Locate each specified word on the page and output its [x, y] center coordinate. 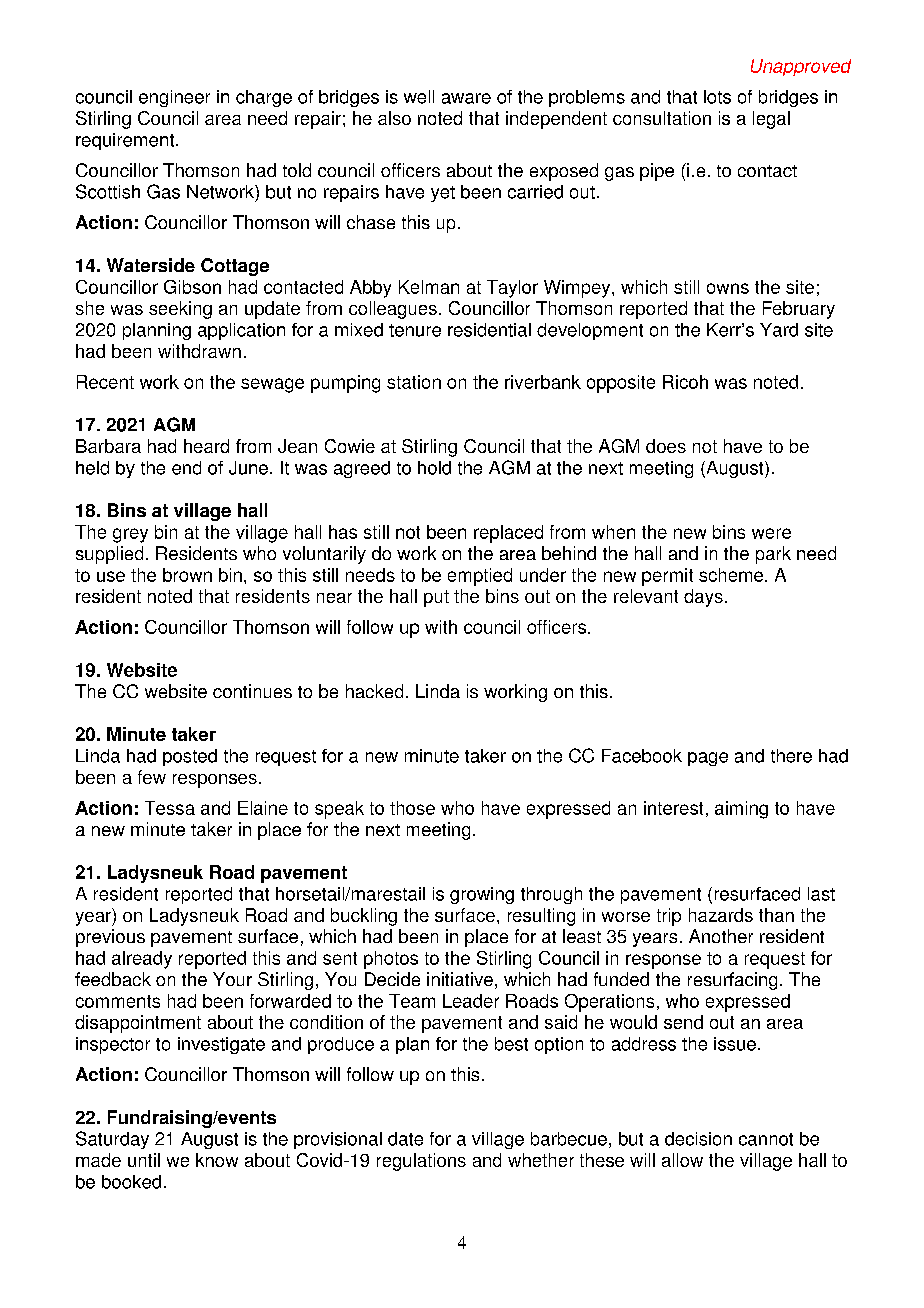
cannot [766, 1139]
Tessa [170, 808]
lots [717, 97]
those [412, 808]
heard [206, 446]
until [144, 1160]
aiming [741, 810]
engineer [174, 98]
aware [466, 98]
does [666, 446]
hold [434, 468]
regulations [421, 1162]
